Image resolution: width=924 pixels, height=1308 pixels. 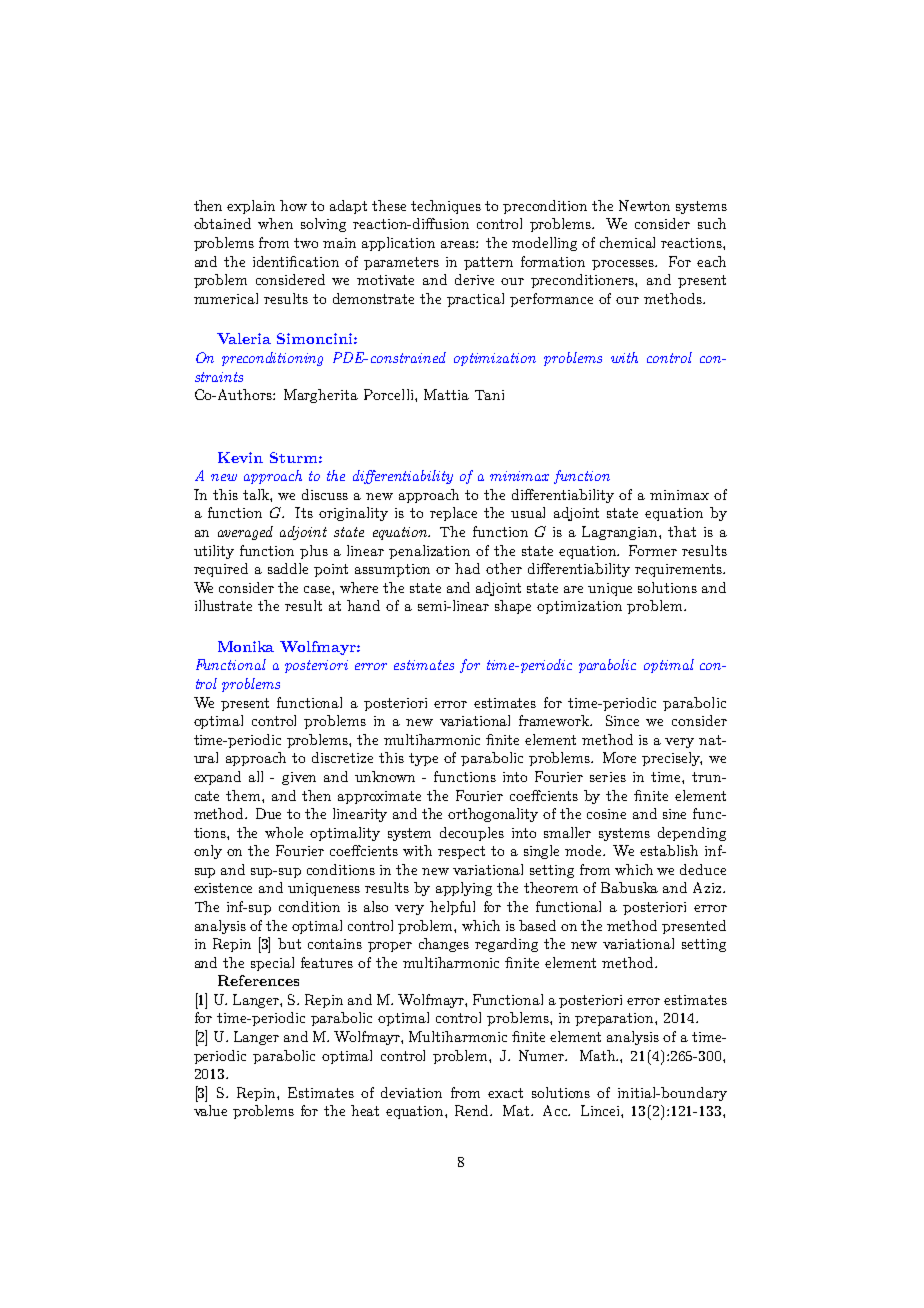 What do you see at coordinates (275, 223) in the screenshot?
I see `when` at bounding box center [275, 223].
